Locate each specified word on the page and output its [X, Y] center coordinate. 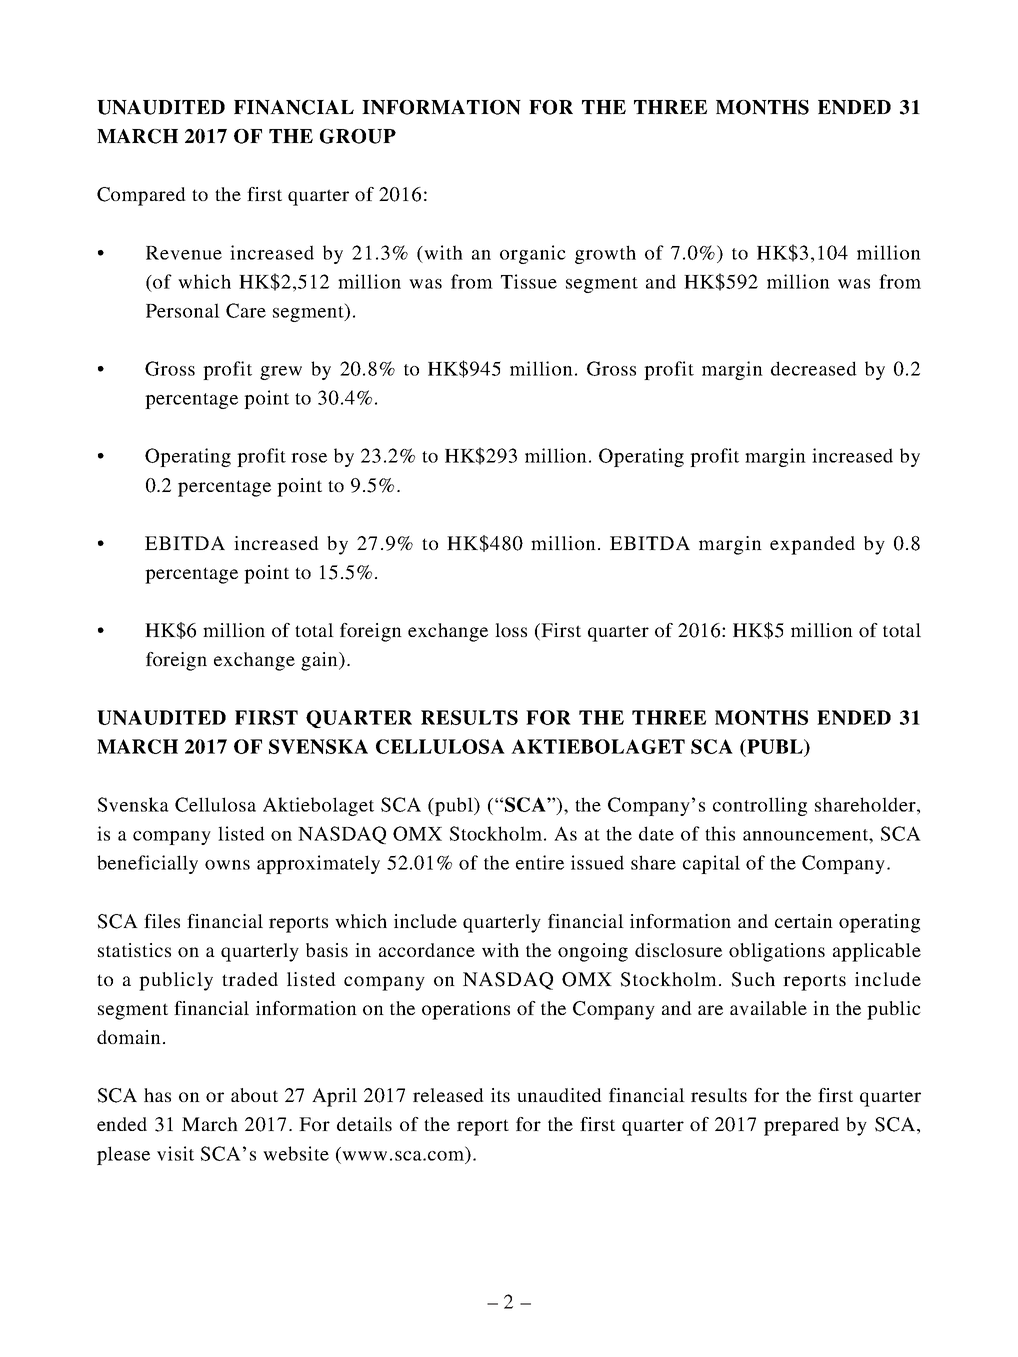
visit [175, 1153]
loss [511, 630]
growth [605, 254]
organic [533, 254]
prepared [801, 1126]
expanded [812, 545]
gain [320, 661]
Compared [141, 196]
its [500, 1095]
